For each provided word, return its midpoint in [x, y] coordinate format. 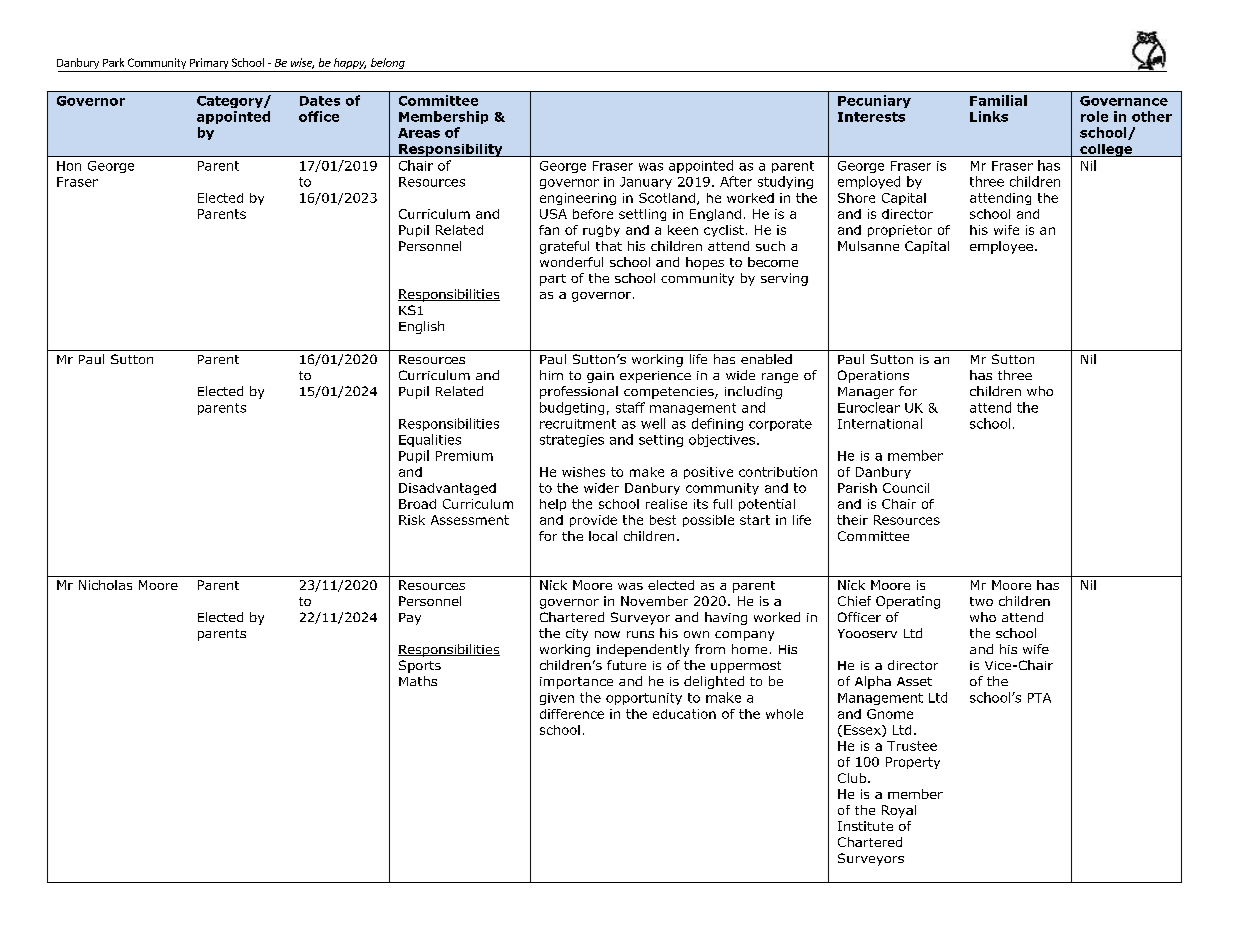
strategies [572, 441]
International [880, 423]
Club [852, 778]
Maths [418, 681]
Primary [209, 65]
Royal [899, 811]
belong [387, 65]
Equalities [430, 440]
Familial [998, 100]
